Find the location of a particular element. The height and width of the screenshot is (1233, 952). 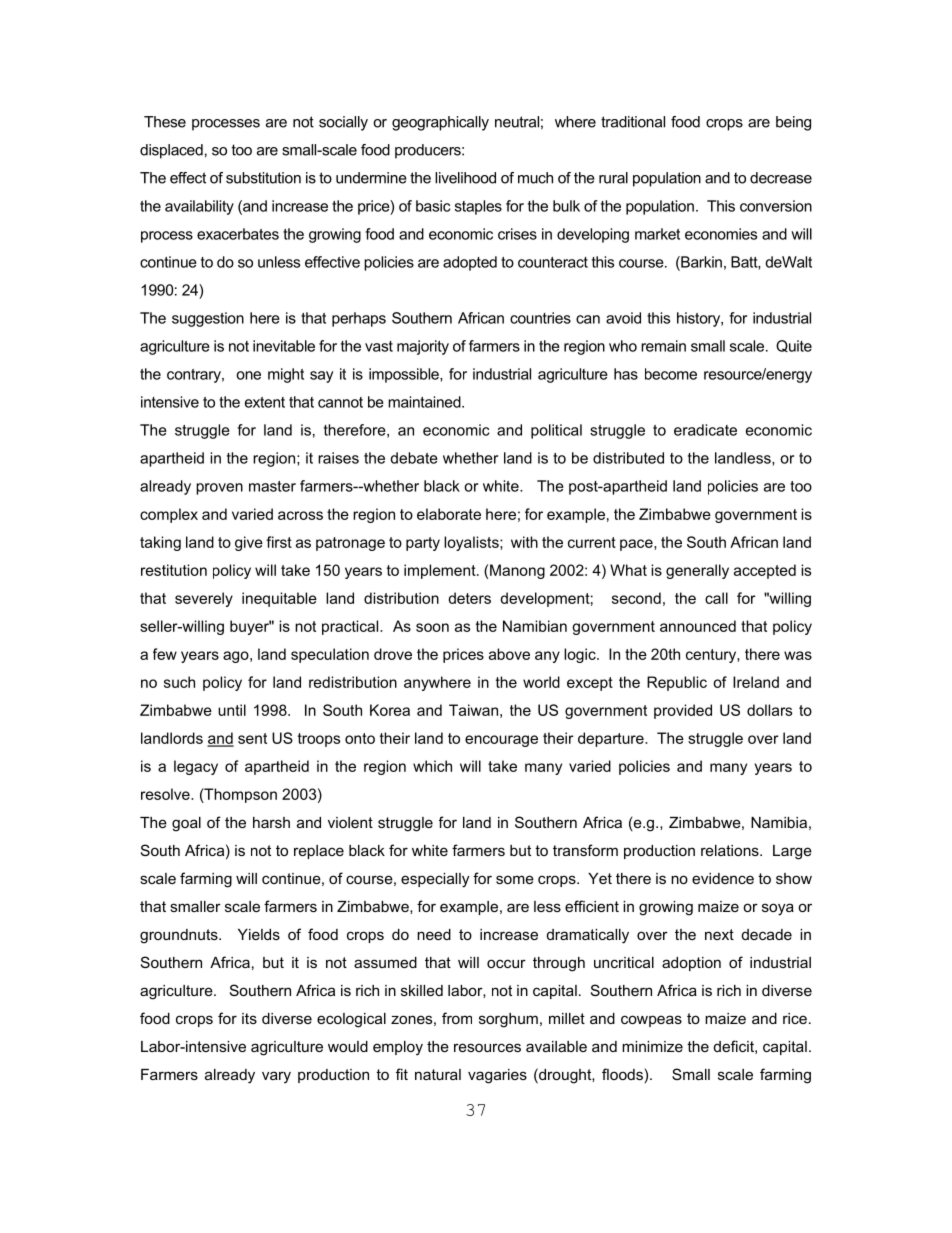

maintained is located at coordinates (425, 402).
